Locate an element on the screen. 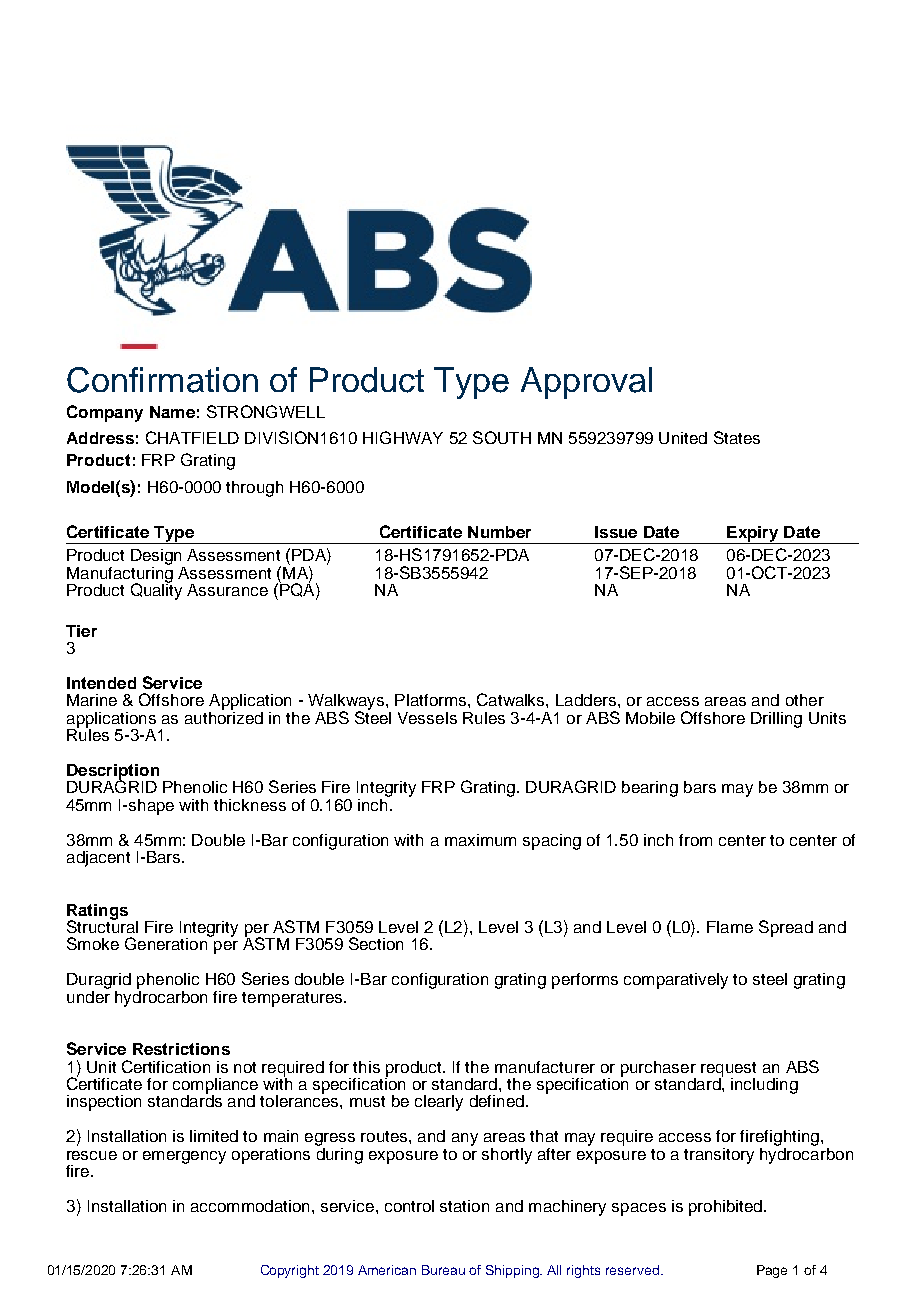  prohibited is located at coordinates (725, 1208).
